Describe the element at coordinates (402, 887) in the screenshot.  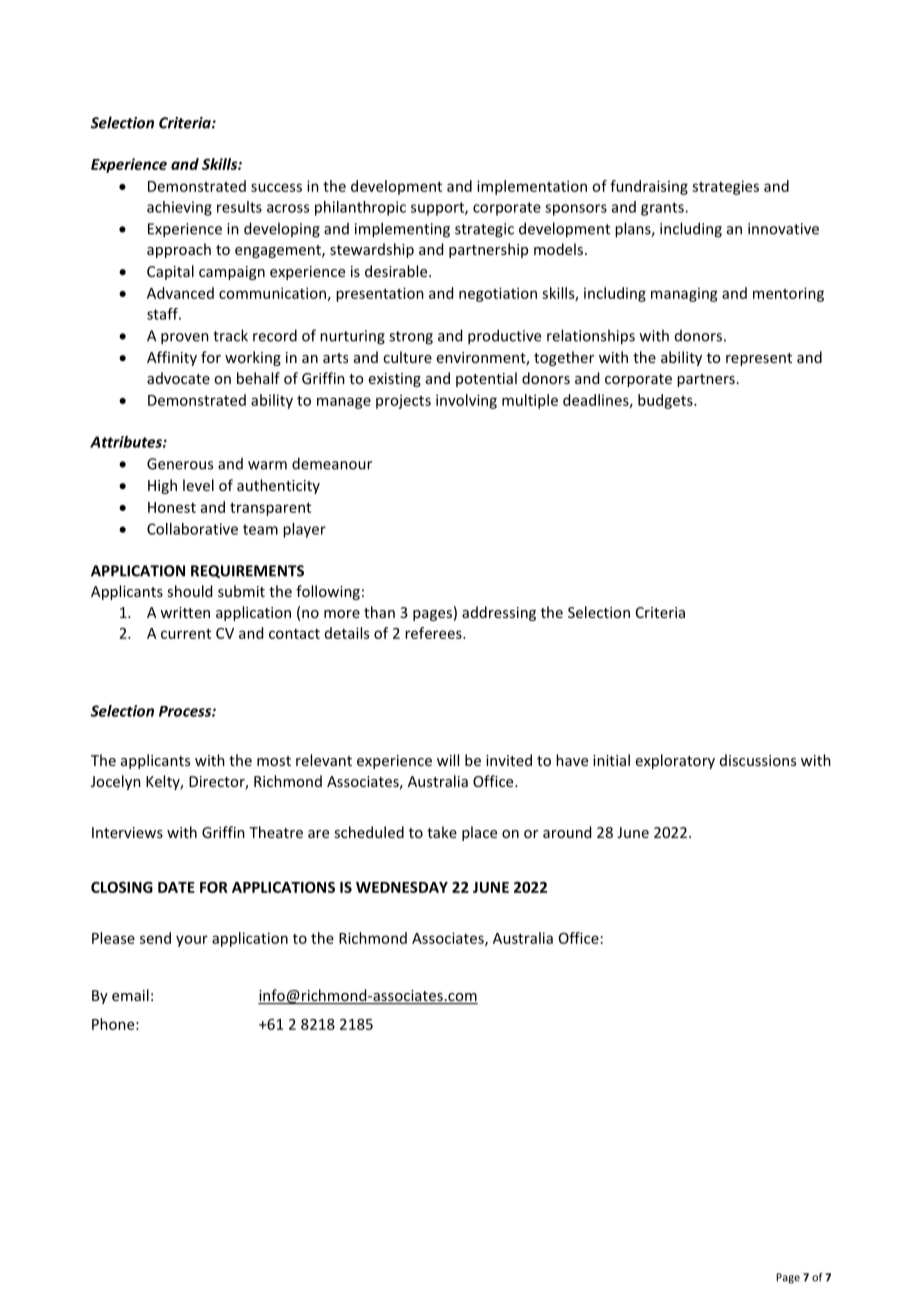
I see `WEDNESDAY` at that location.
